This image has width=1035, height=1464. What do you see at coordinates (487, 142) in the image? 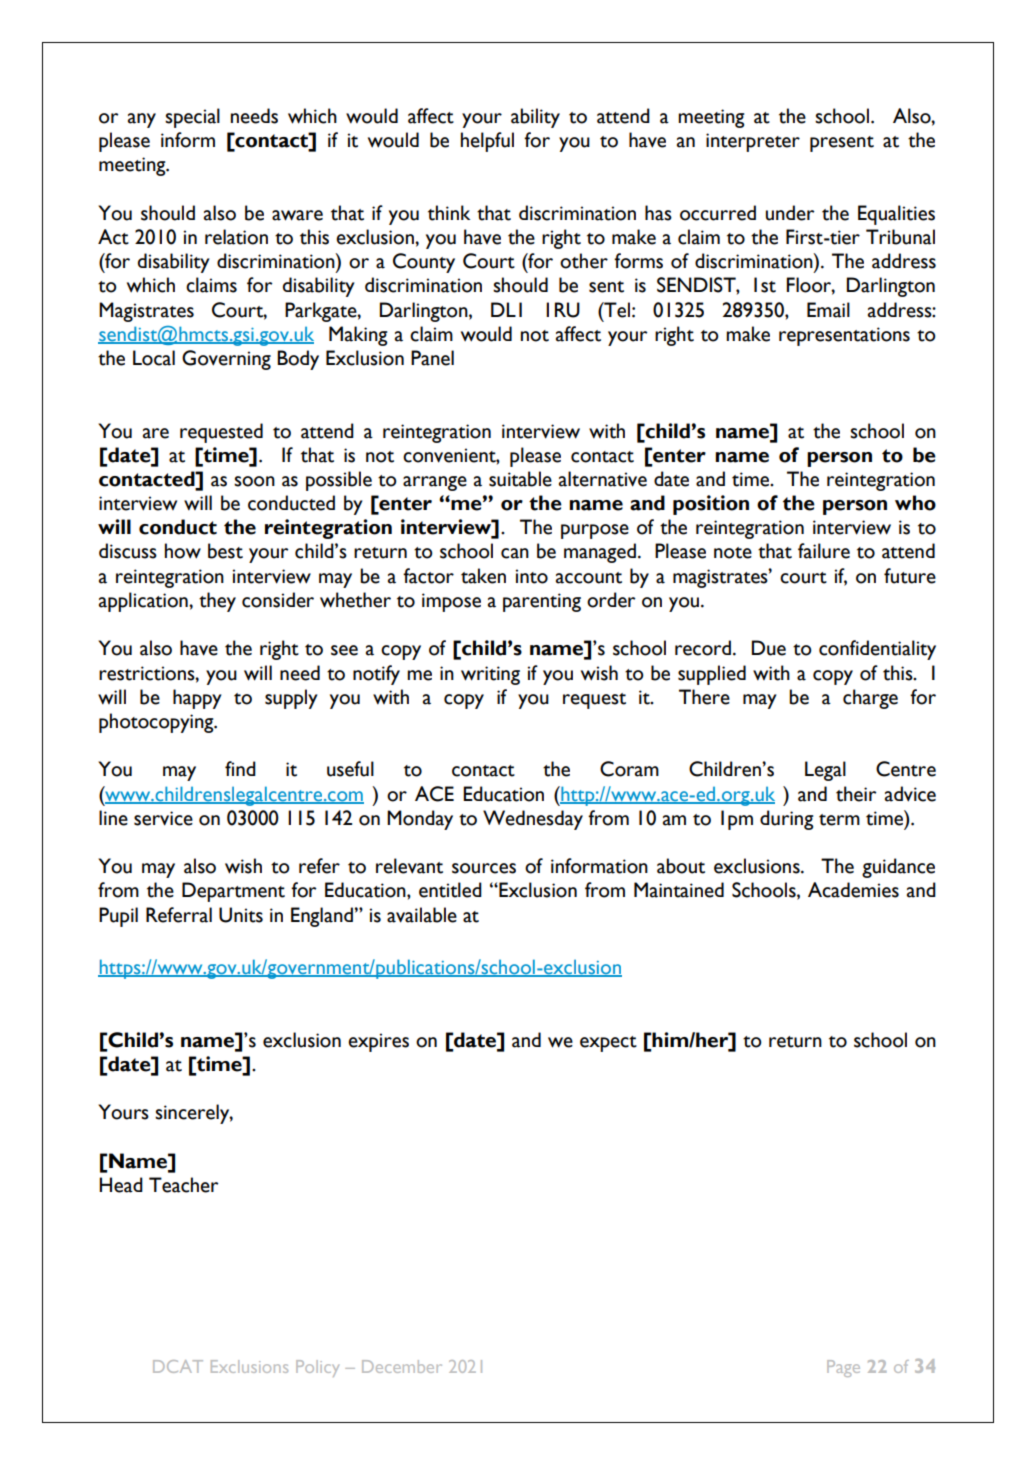
I see `helpful` at bounding box center [487, 142].
